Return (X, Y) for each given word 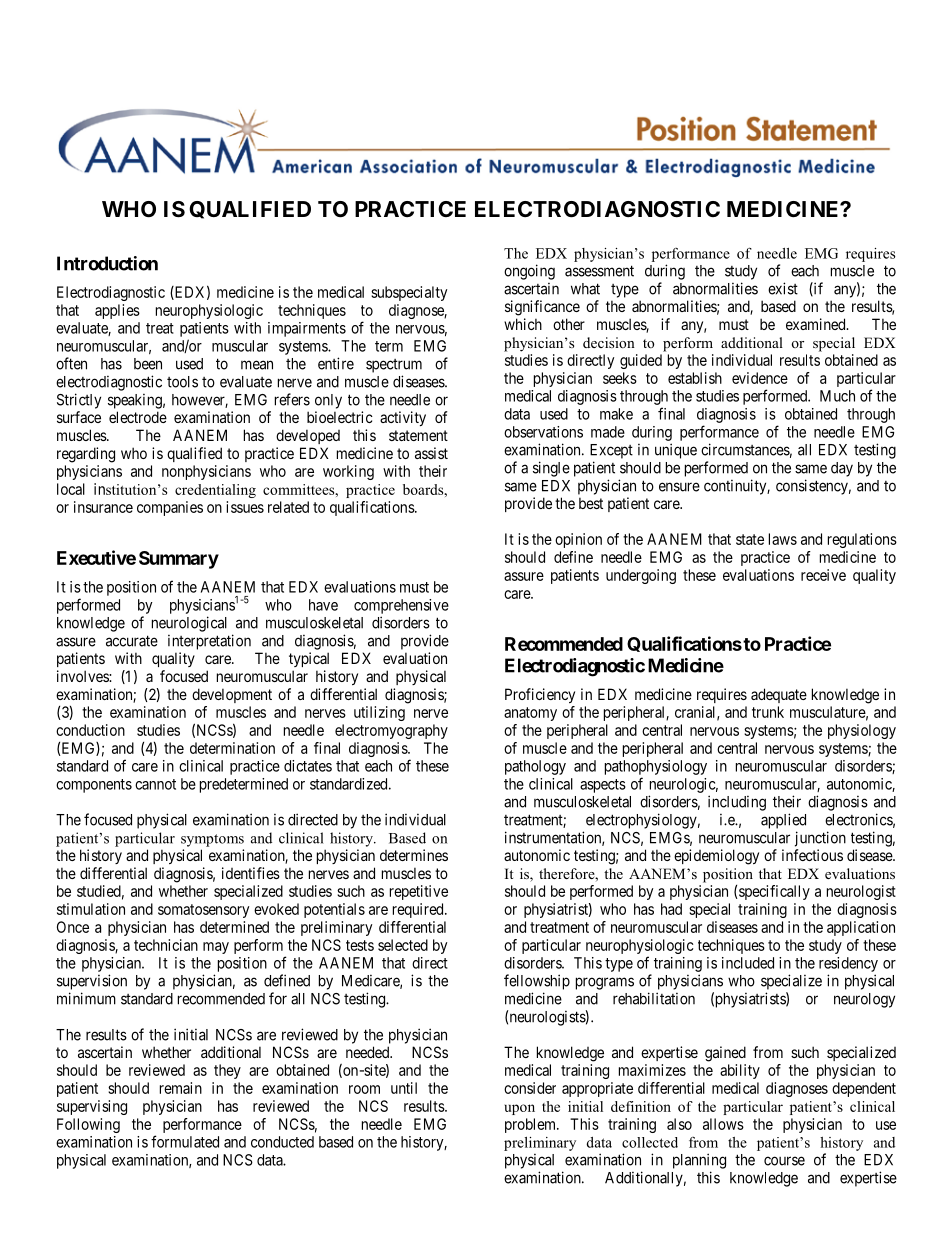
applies (117, 311)
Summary (179, 560)
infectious (812, 855)
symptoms (212, 840)
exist (783, 288)
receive (823, 575)
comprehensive (401, 606)
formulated (185, 1141)
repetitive (419, 892)
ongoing (529, 272)
